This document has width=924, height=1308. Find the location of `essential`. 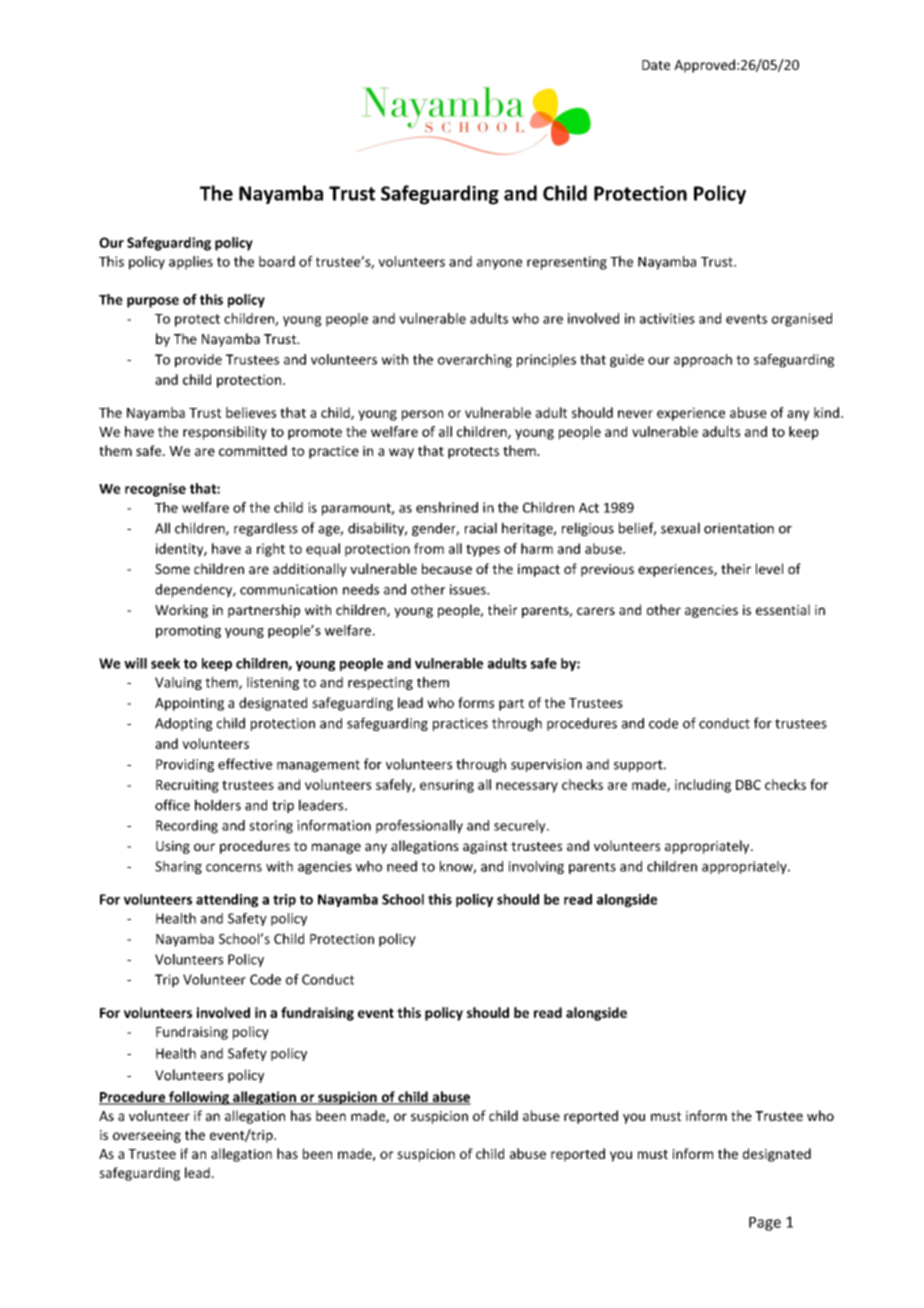

essential is located at coordinates (783, 609).
